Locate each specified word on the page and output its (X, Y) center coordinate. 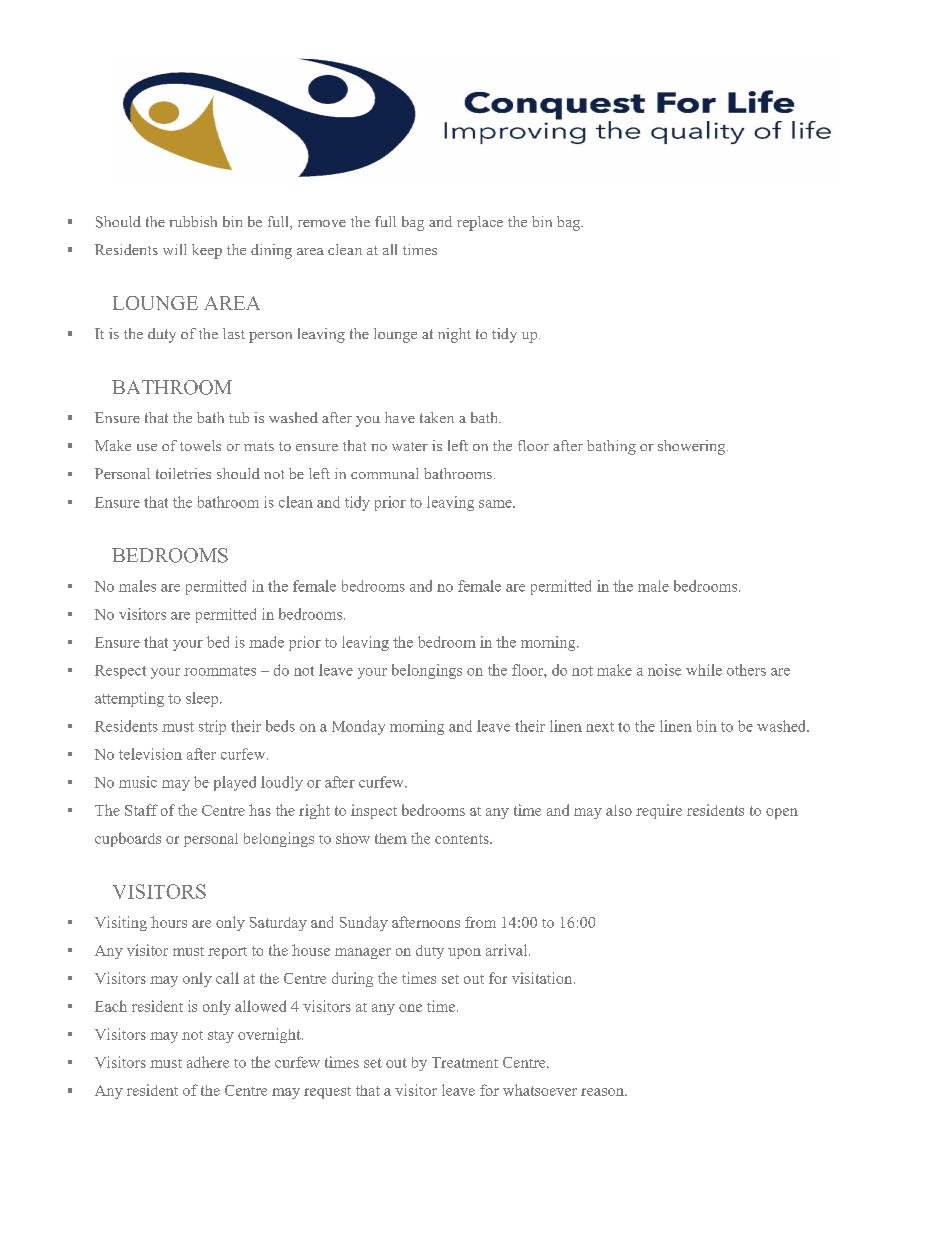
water (410, 446)
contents (463, 839)
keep (207, 251)
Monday (358, 727)
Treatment (465, 1062)
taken (437, 417)
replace (480, 223)
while (704, 670)
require (659, 811)
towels (200, 445)
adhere (208, 1062)
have (400, 417)
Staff (141, 810)
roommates (220, 671)
